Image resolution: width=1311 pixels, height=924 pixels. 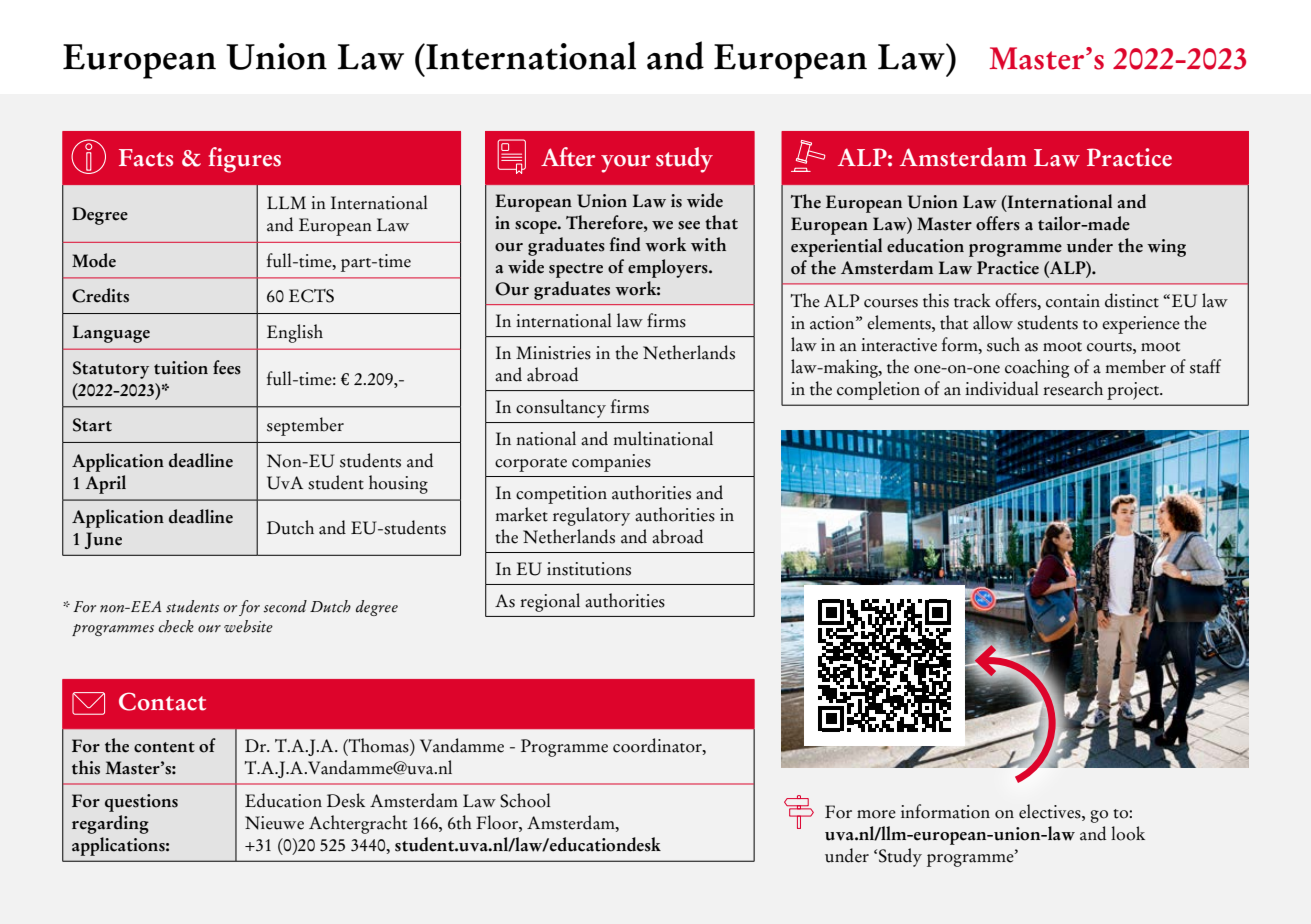 What do you see at coordinates (525, 800) in the image?
I see `School` at bounding box center [525, 800].
